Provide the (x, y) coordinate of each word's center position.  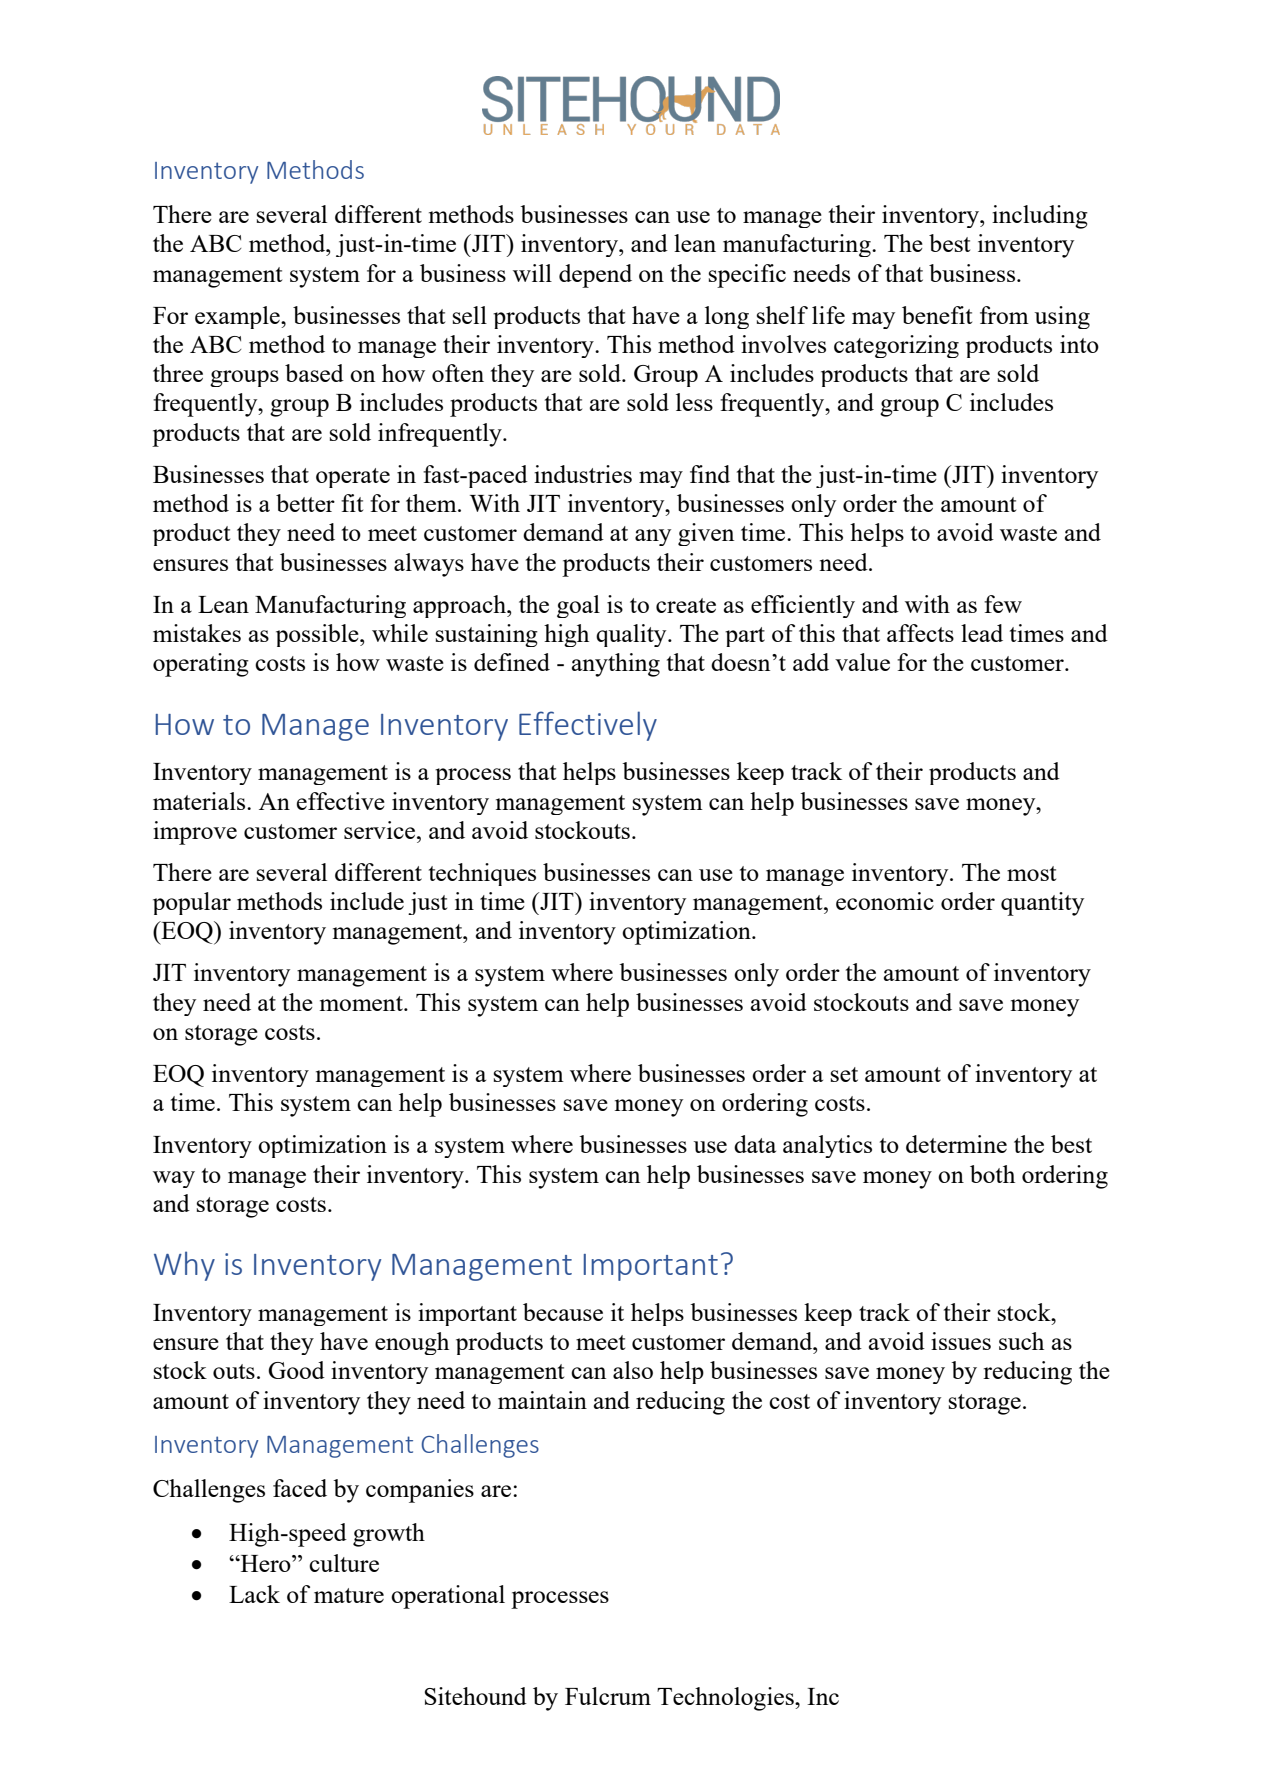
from (1004, 315)
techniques (482, 874)
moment (362, 1003)
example (238, 317)
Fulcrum (608, 1696)
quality (632, 635)
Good (296, 1370)
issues (961, 1341)
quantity (1042, 904)
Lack (254, 1594)
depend (595, 276)
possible (318, 635)
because (563, 1312)
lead (982, 633)
